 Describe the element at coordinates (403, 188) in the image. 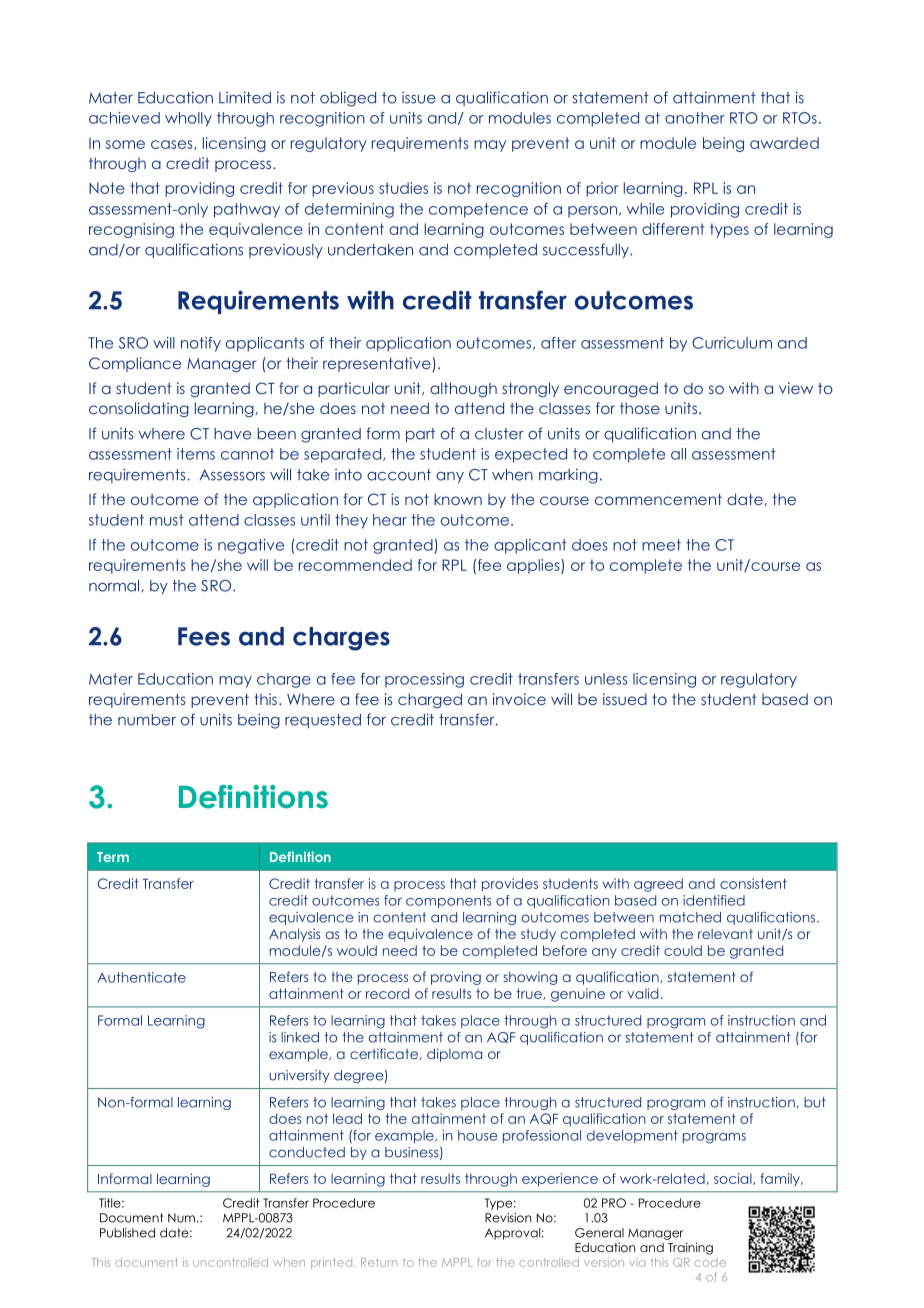

I see `studies` at that location.
